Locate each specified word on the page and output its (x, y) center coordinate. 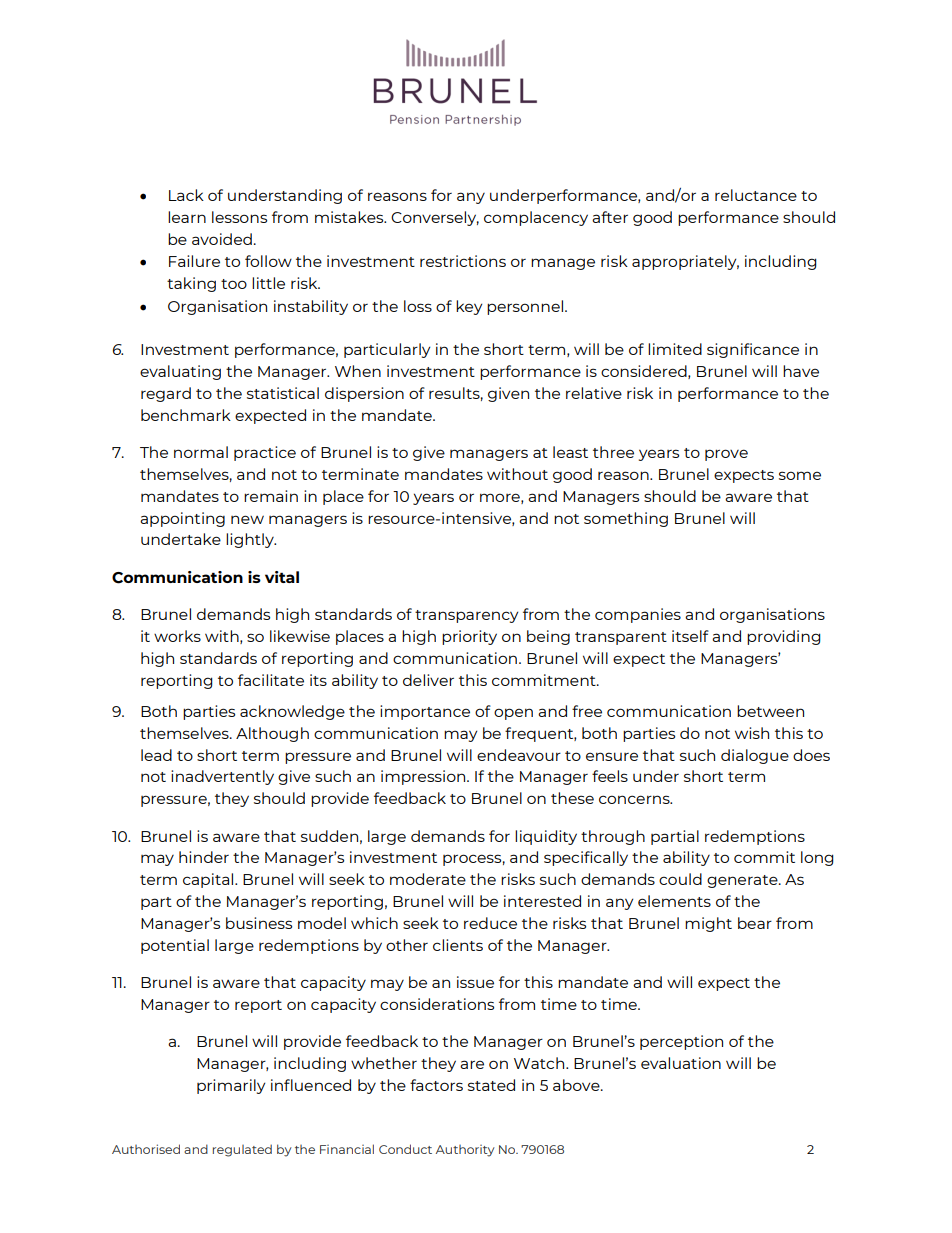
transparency (466, 616)
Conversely (435, 218)
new (247, 519)
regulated (242, 1150)
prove (726, 455)
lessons (239, 217)
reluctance (756, 195)
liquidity (546, 837)
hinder (204, 857)
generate (743, 881)
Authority (465, 1151)
